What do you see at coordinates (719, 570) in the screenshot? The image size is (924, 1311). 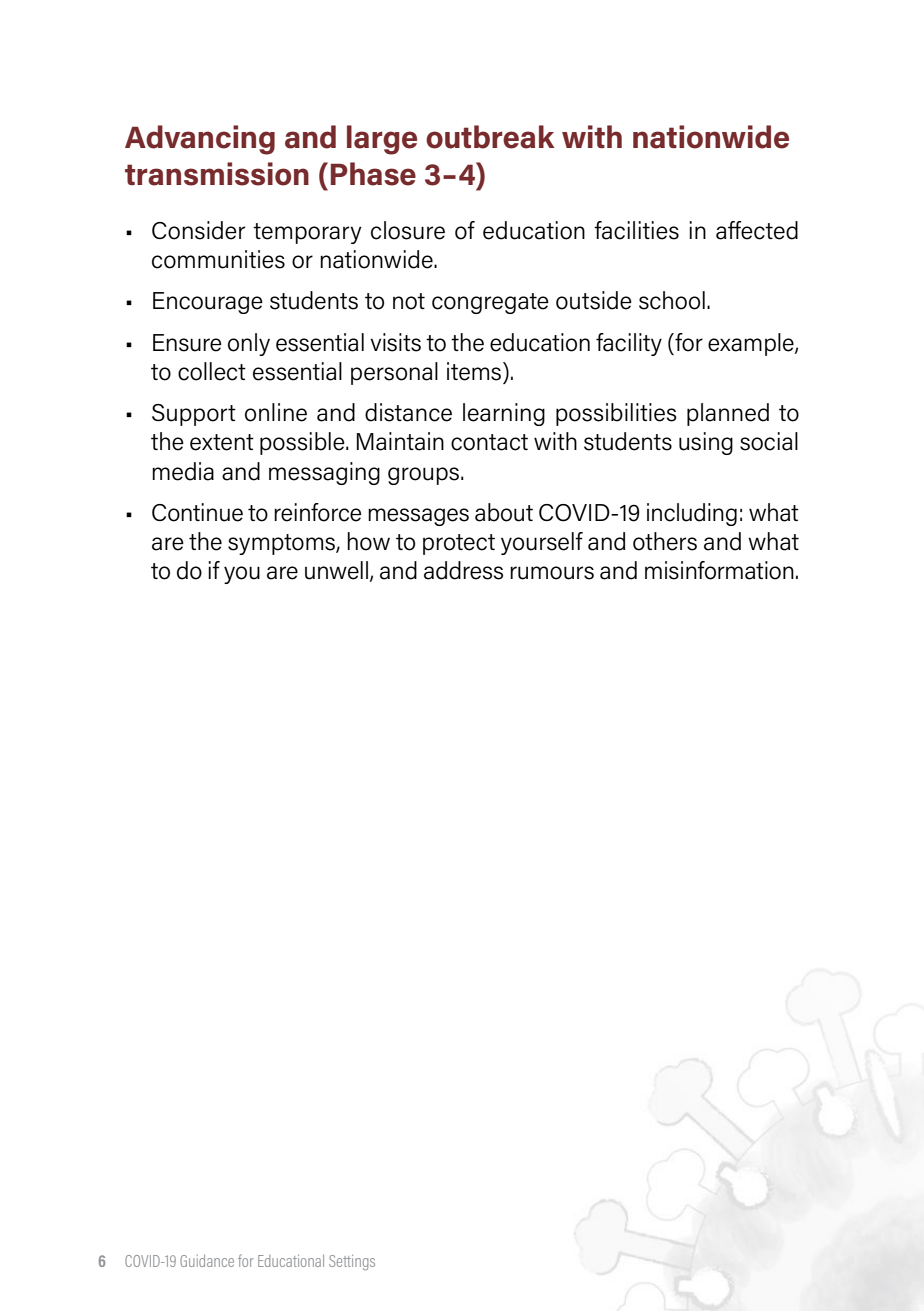 I see `misinformation` at bounding box center [719, 570].
